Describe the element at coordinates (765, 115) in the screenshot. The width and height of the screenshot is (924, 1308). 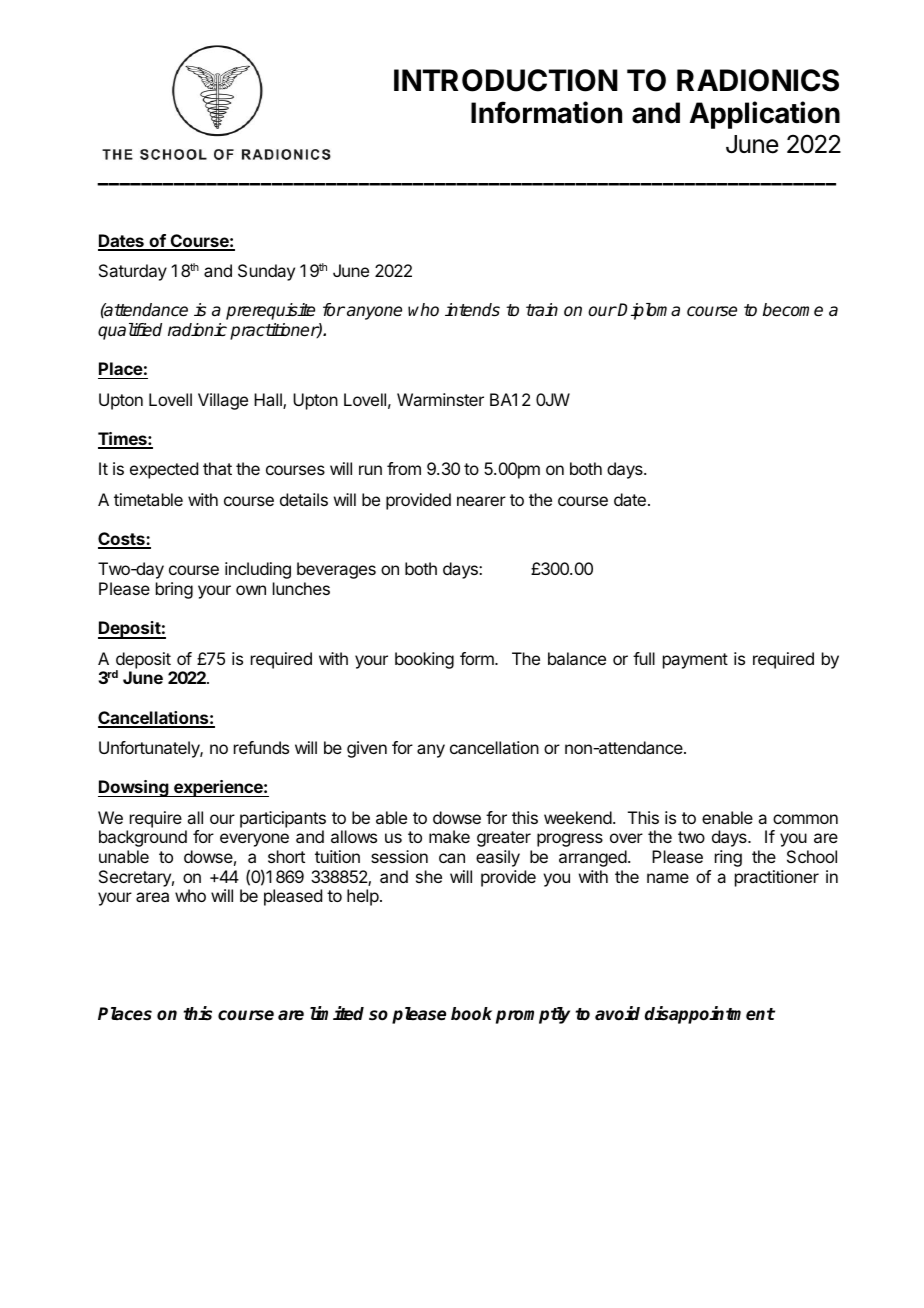
I see `Application` at that location.
